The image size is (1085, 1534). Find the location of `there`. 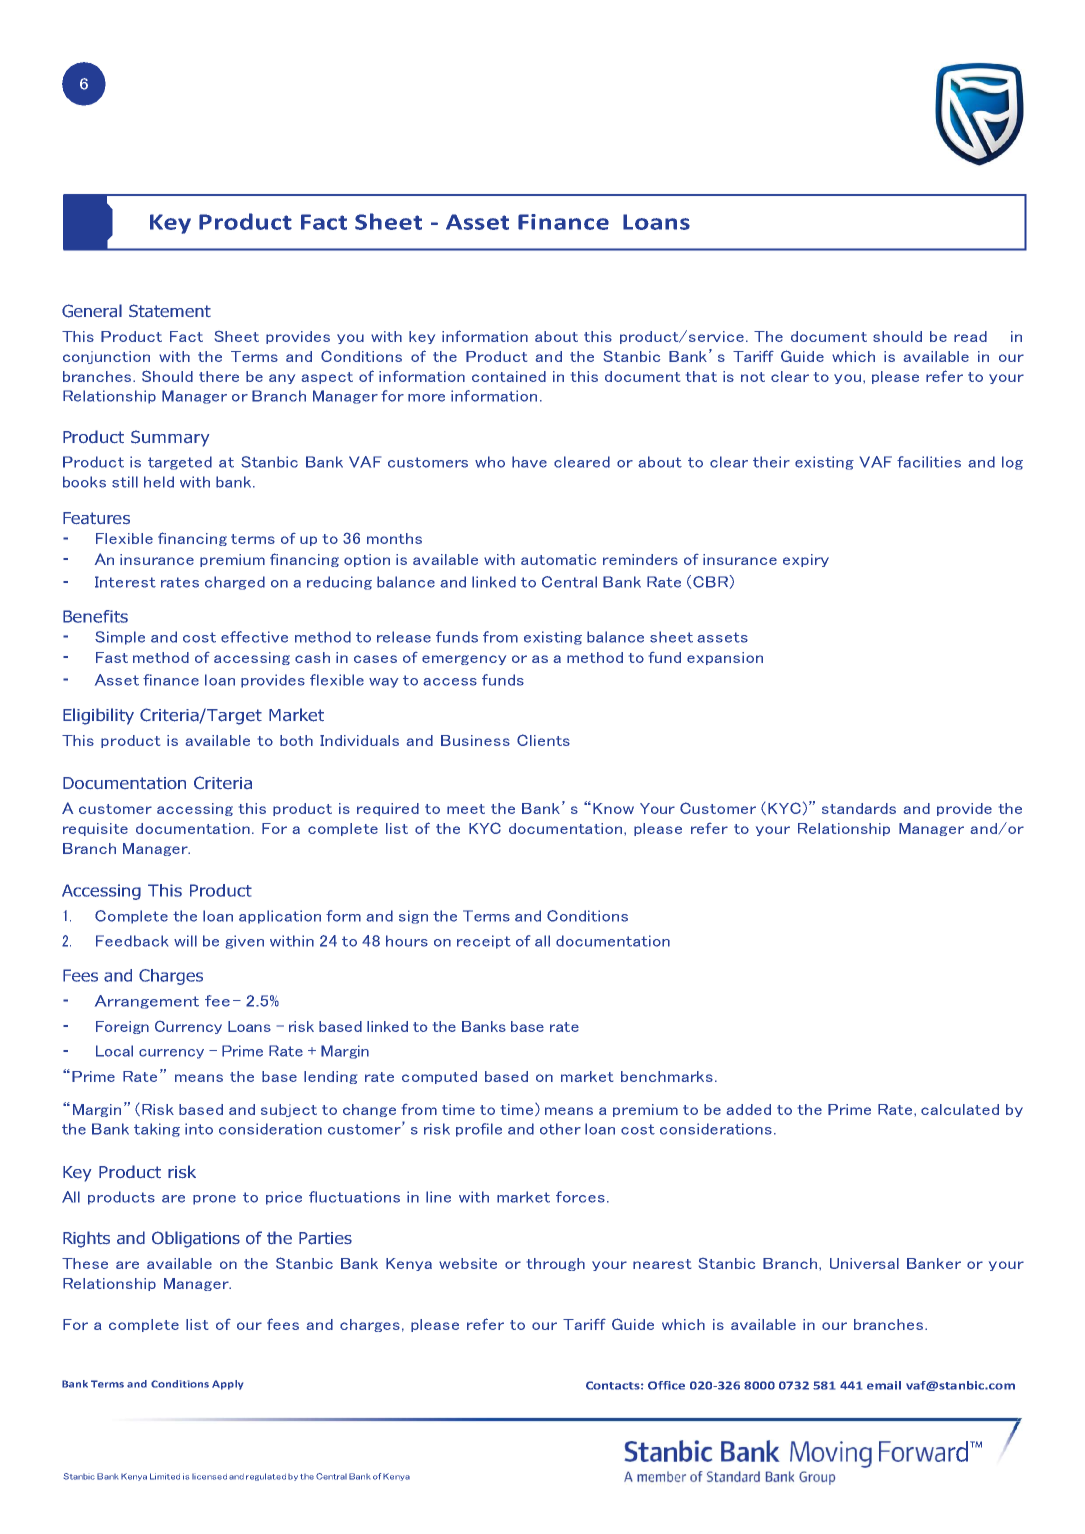

there is located at coordinates (219, 376).
